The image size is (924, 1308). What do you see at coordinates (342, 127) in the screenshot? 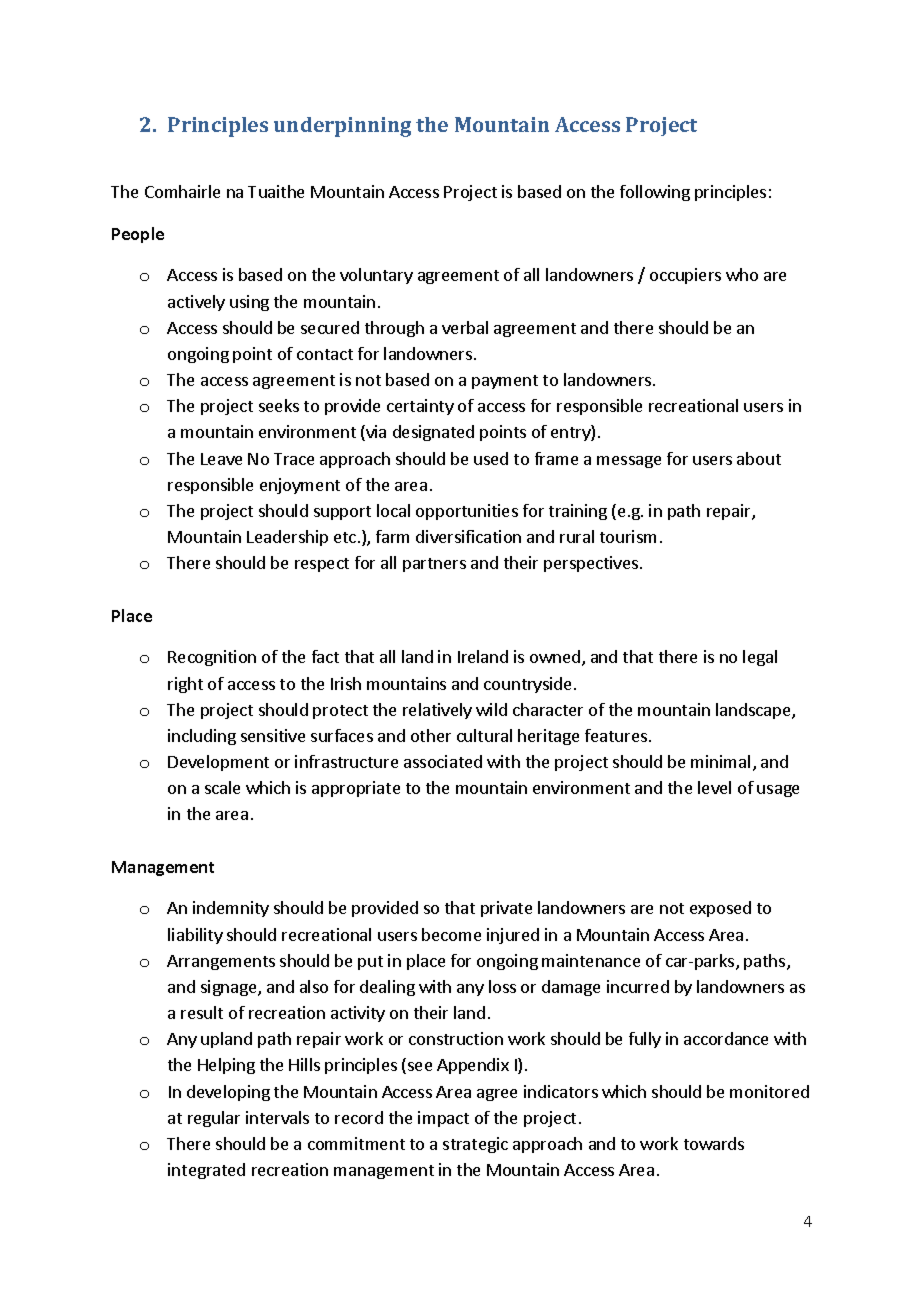
I see `underpinning` at bounding box center [342, 127].
